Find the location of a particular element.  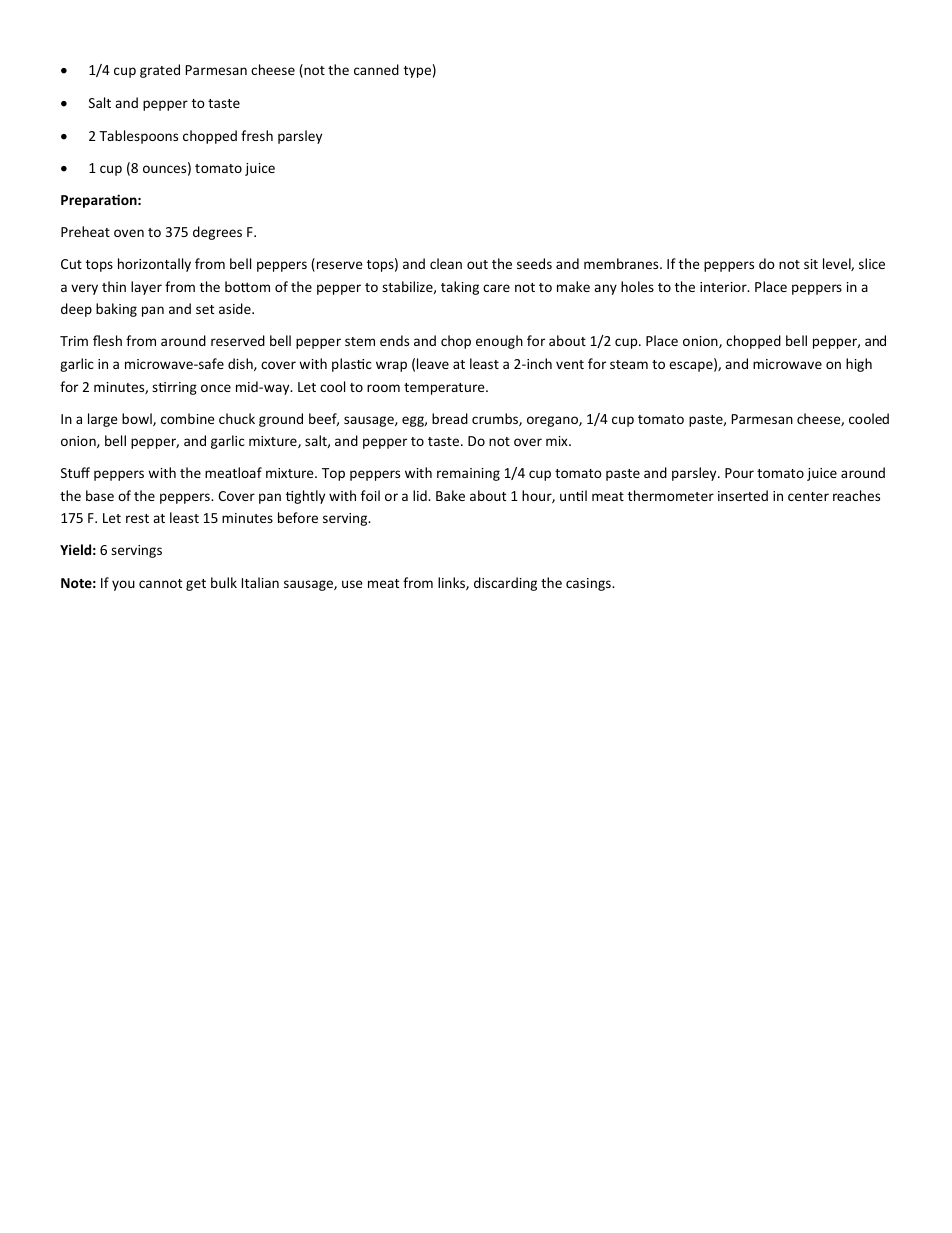

cannot is located at coordinates (160, 583).
